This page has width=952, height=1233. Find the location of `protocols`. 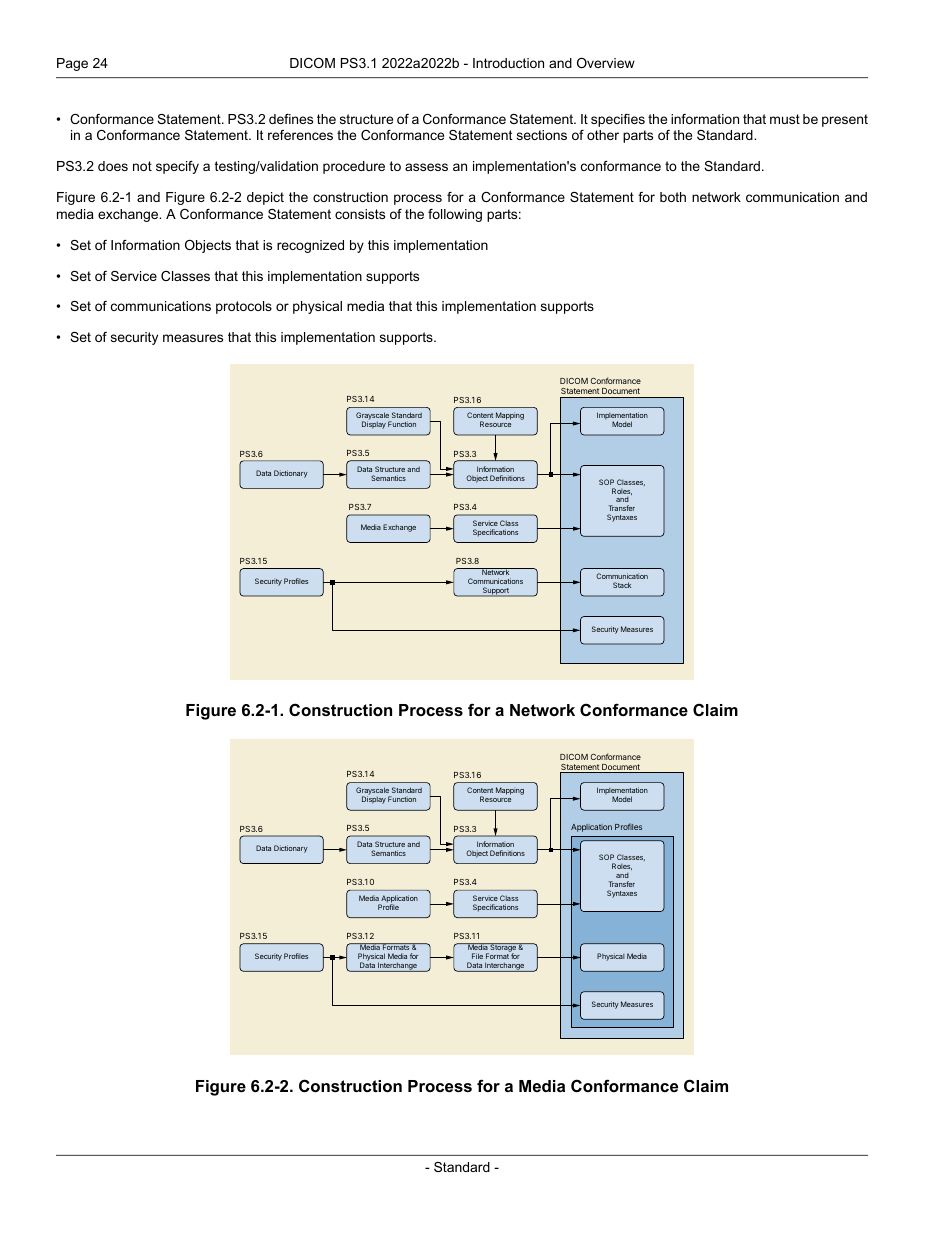

protocols is located at coordinates (244, 307).
